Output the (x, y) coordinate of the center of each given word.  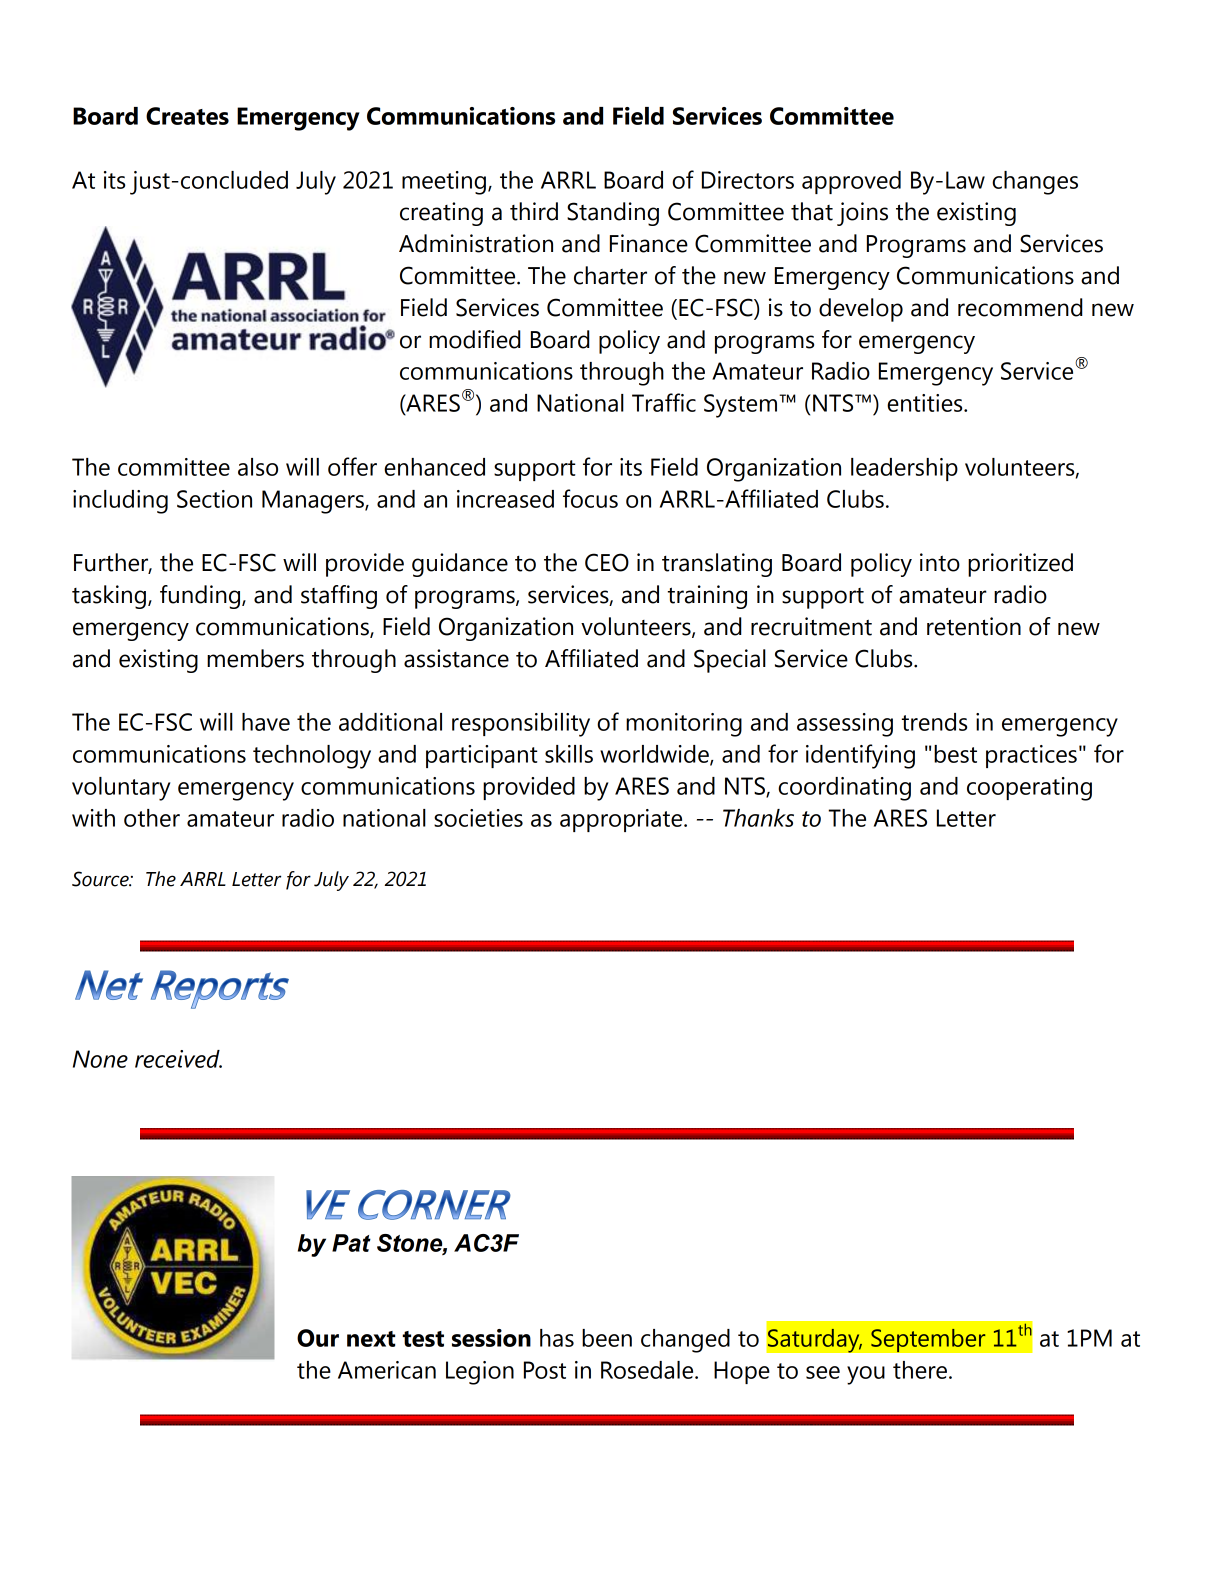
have (266, 722)
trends (934, 722)
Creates (187, 116)
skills (569, 754)
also (258, 467)
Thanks (758, 818)
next (371, 1339)
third (534, 211)
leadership (904, 469)
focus (590, 498)
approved (851, 182)
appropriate (622, 820)
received (178, 1059)
